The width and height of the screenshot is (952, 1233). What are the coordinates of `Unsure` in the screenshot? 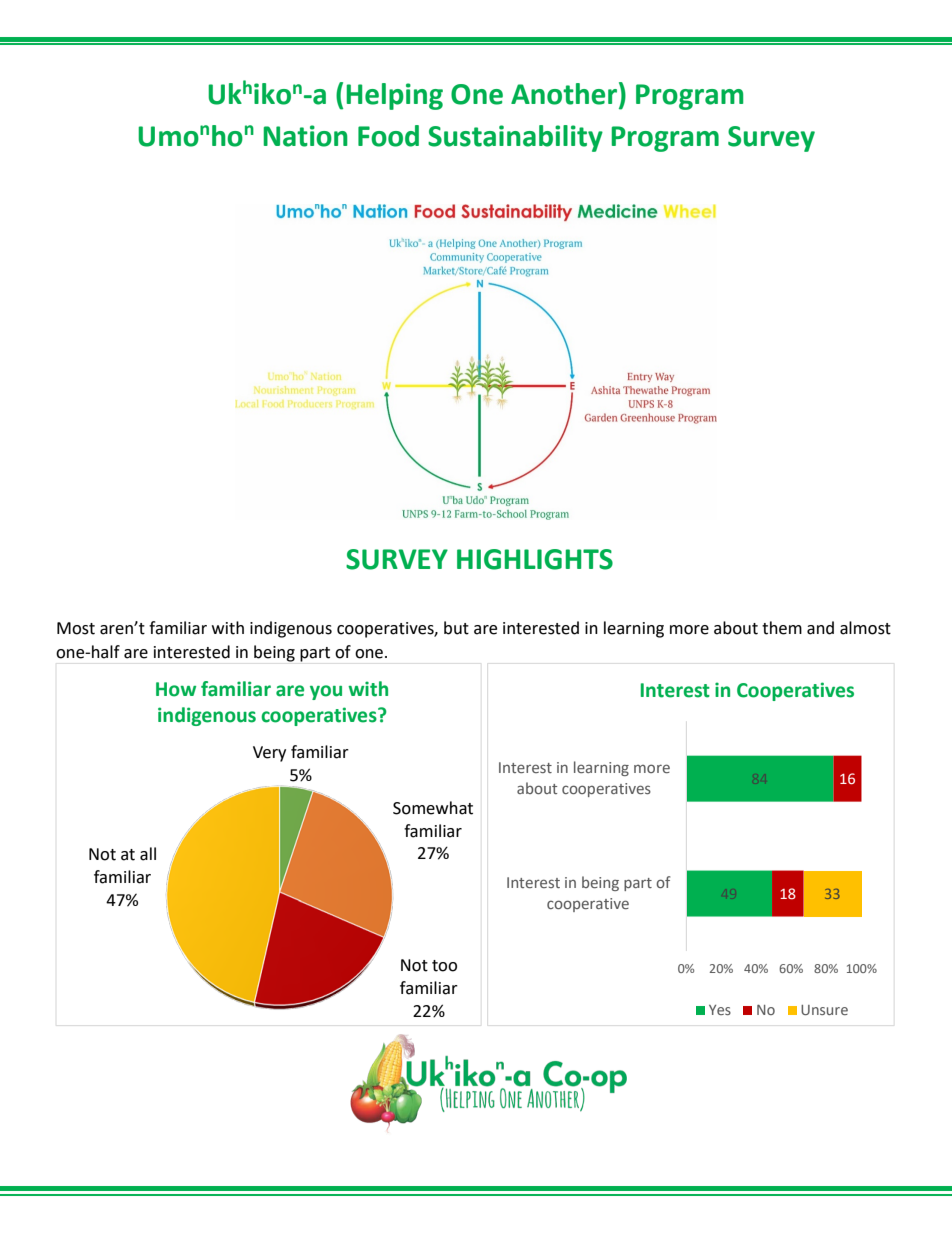 It's located at (824, 1010).
